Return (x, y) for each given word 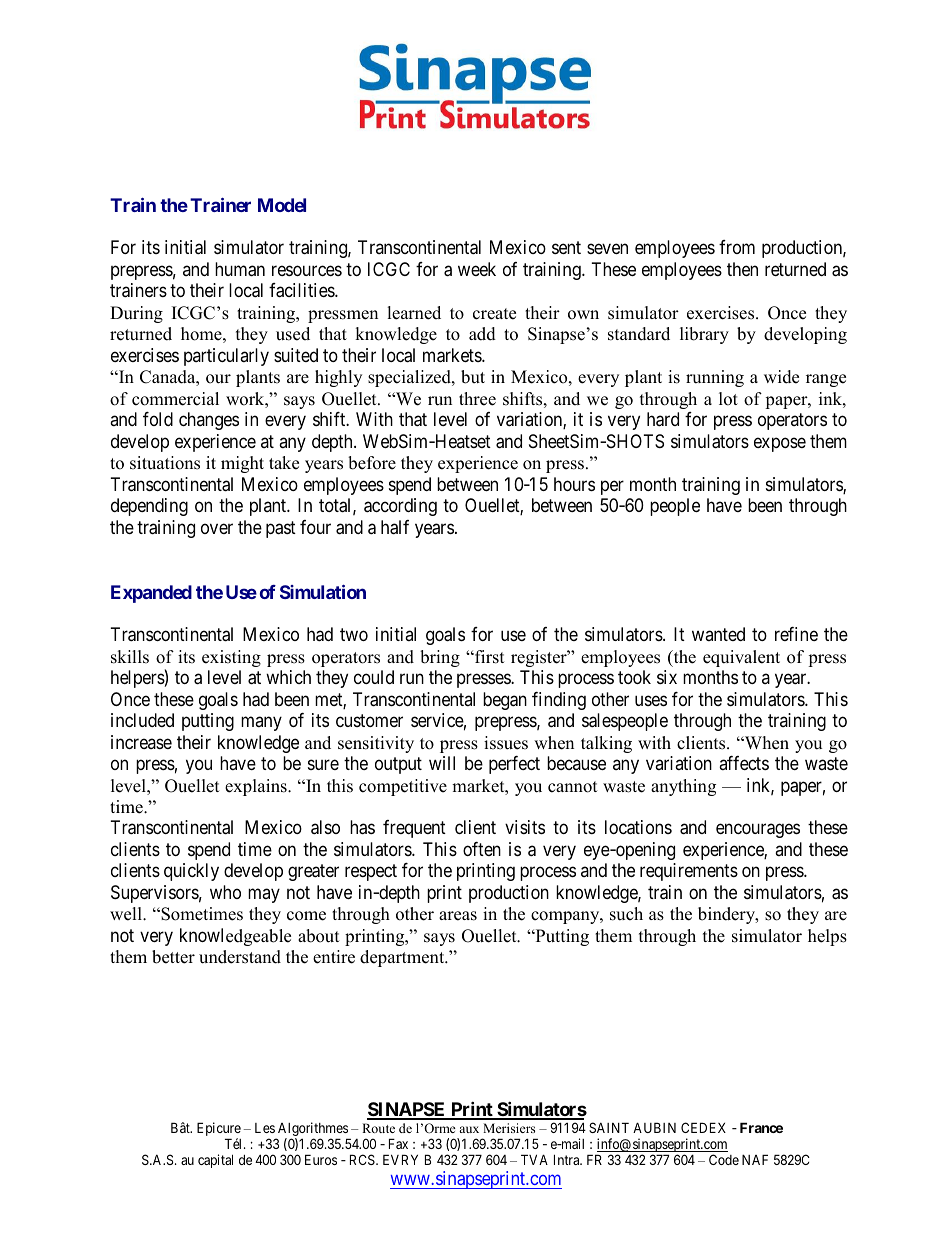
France (761, 1127)
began (505, 701)
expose (780, 444)
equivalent (741, 658)
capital (215, 1161)
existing (231, 658)
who (225, 892)
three (477, 399)
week (477, 269)
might (242, 464)
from (737, 247)
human (240, 269)
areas (458, 916)
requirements (689, 872)
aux (469, 1129)
